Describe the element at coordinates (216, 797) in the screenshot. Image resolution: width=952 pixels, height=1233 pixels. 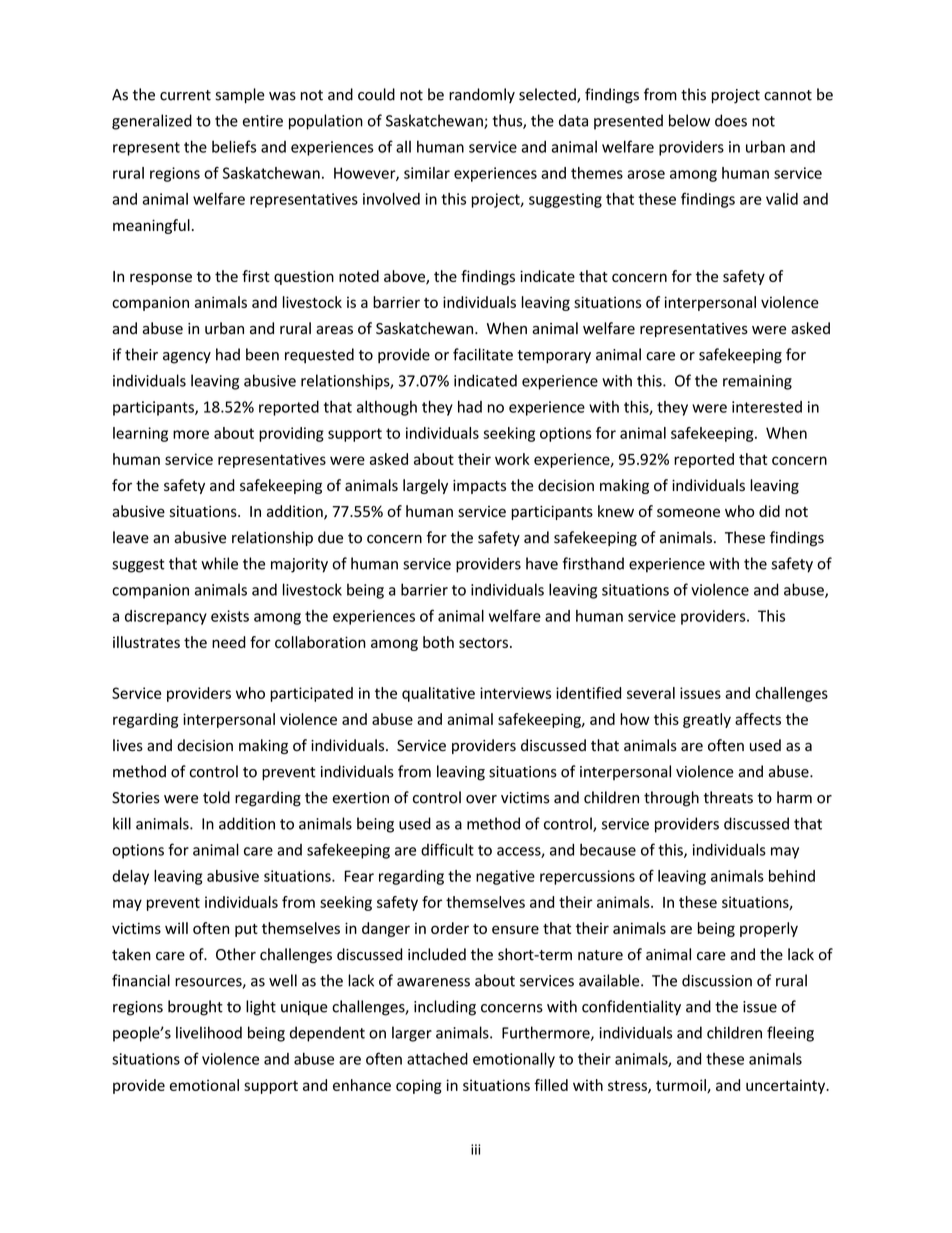
I see `told` at that location.
